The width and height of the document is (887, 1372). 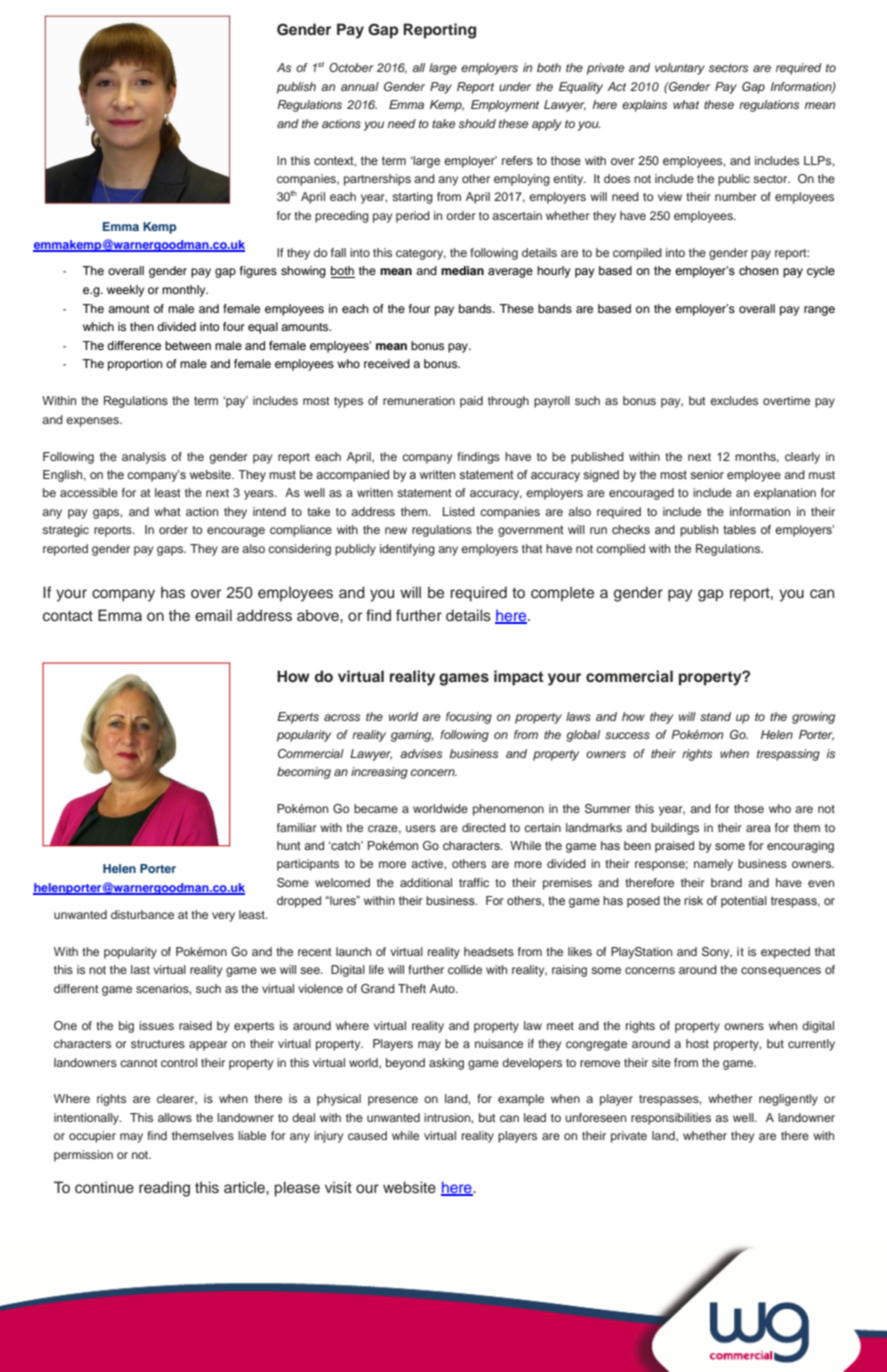 What do you see at coordinates (289, 845) in the document?
I see `hunt` at bounding box center [289, 845].
